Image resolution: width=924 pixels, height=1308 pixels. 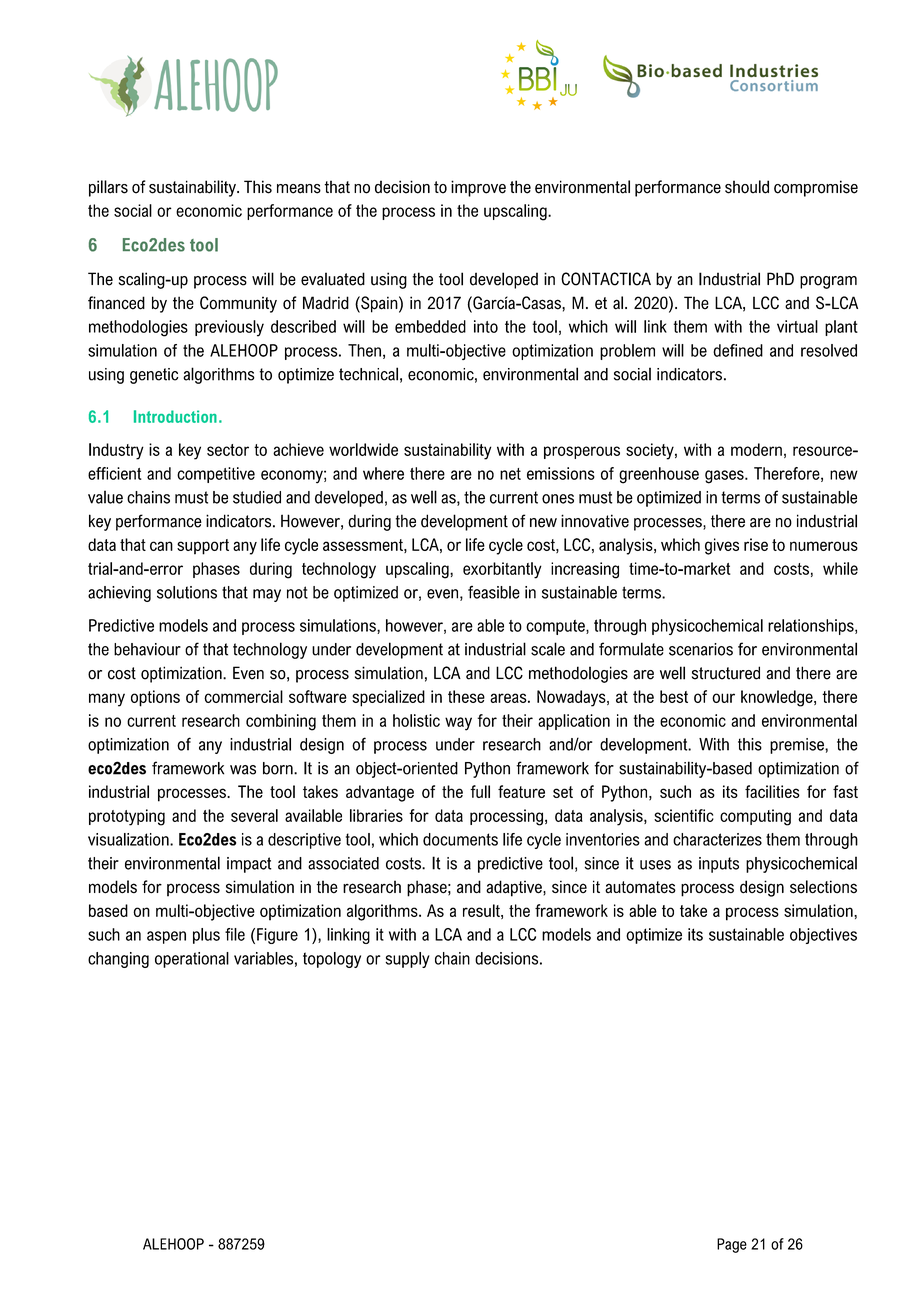 I want to click on support, so click(x=203, y=547).
